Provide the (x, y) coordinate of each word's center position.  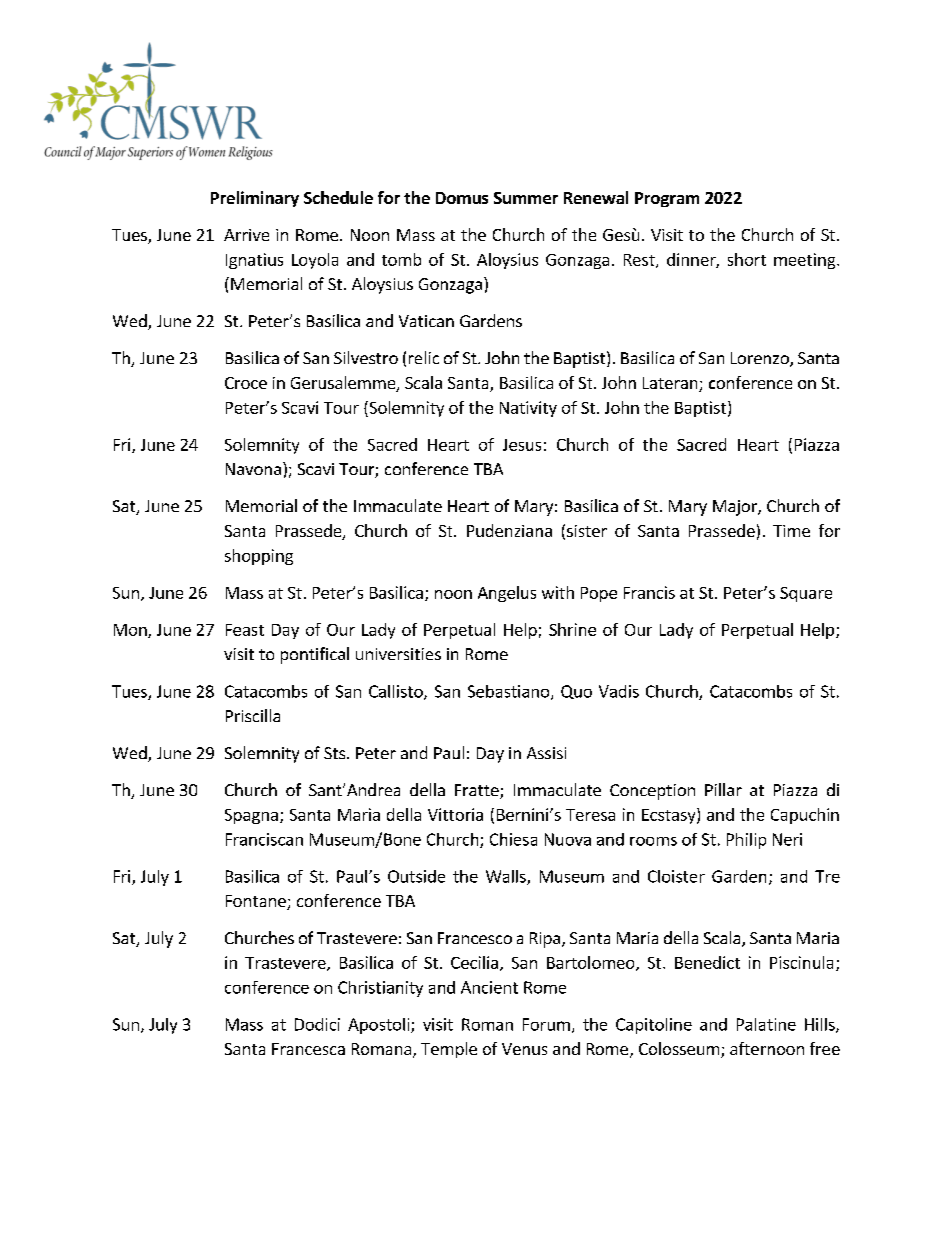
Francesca (308, 1049)
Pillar (723, 789)
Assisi (546, 753)
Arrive (246, 235)
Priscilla (253, 715)
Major (736, 508)
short (747, 259)
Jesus (522, 445)
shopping (259, 557)
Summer (526, 198)
